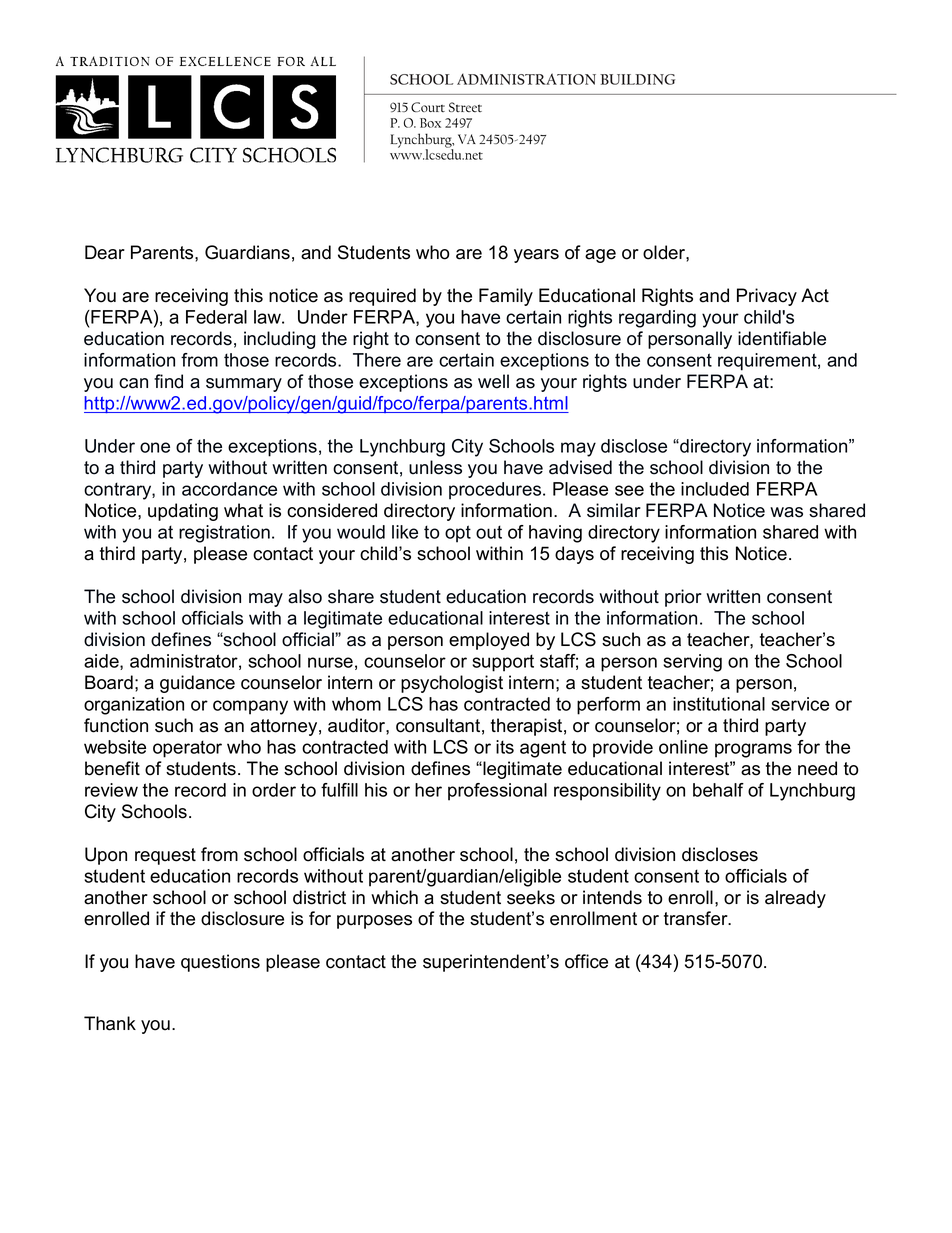 Image resolution: width=952 pixels, height=1233 pixels. I want to click on questions, so click(220, 963).
